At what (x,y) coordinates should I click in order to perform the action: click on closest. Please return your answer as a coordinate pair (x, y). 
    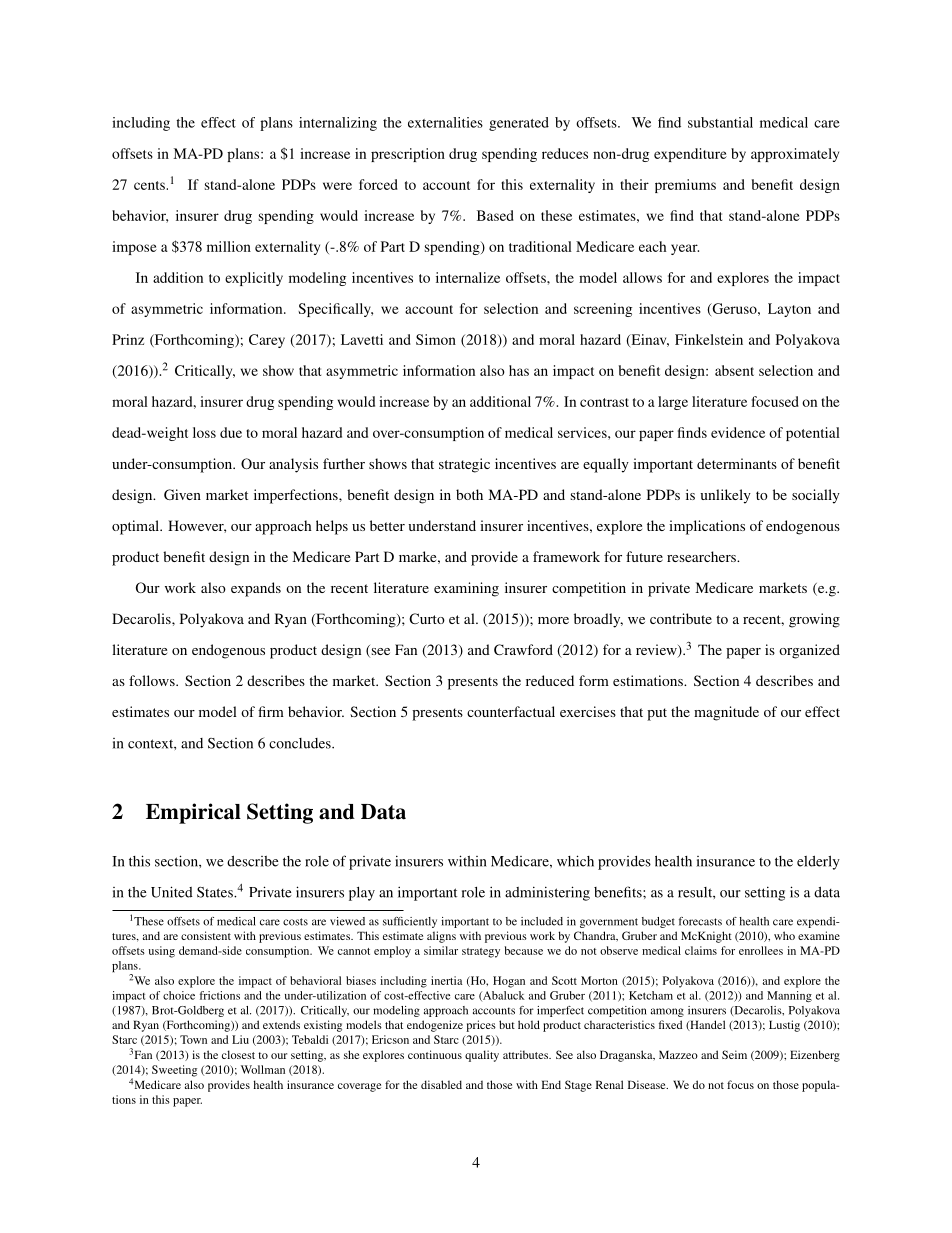
    Looking at the image, I should click on (238, 1054).
